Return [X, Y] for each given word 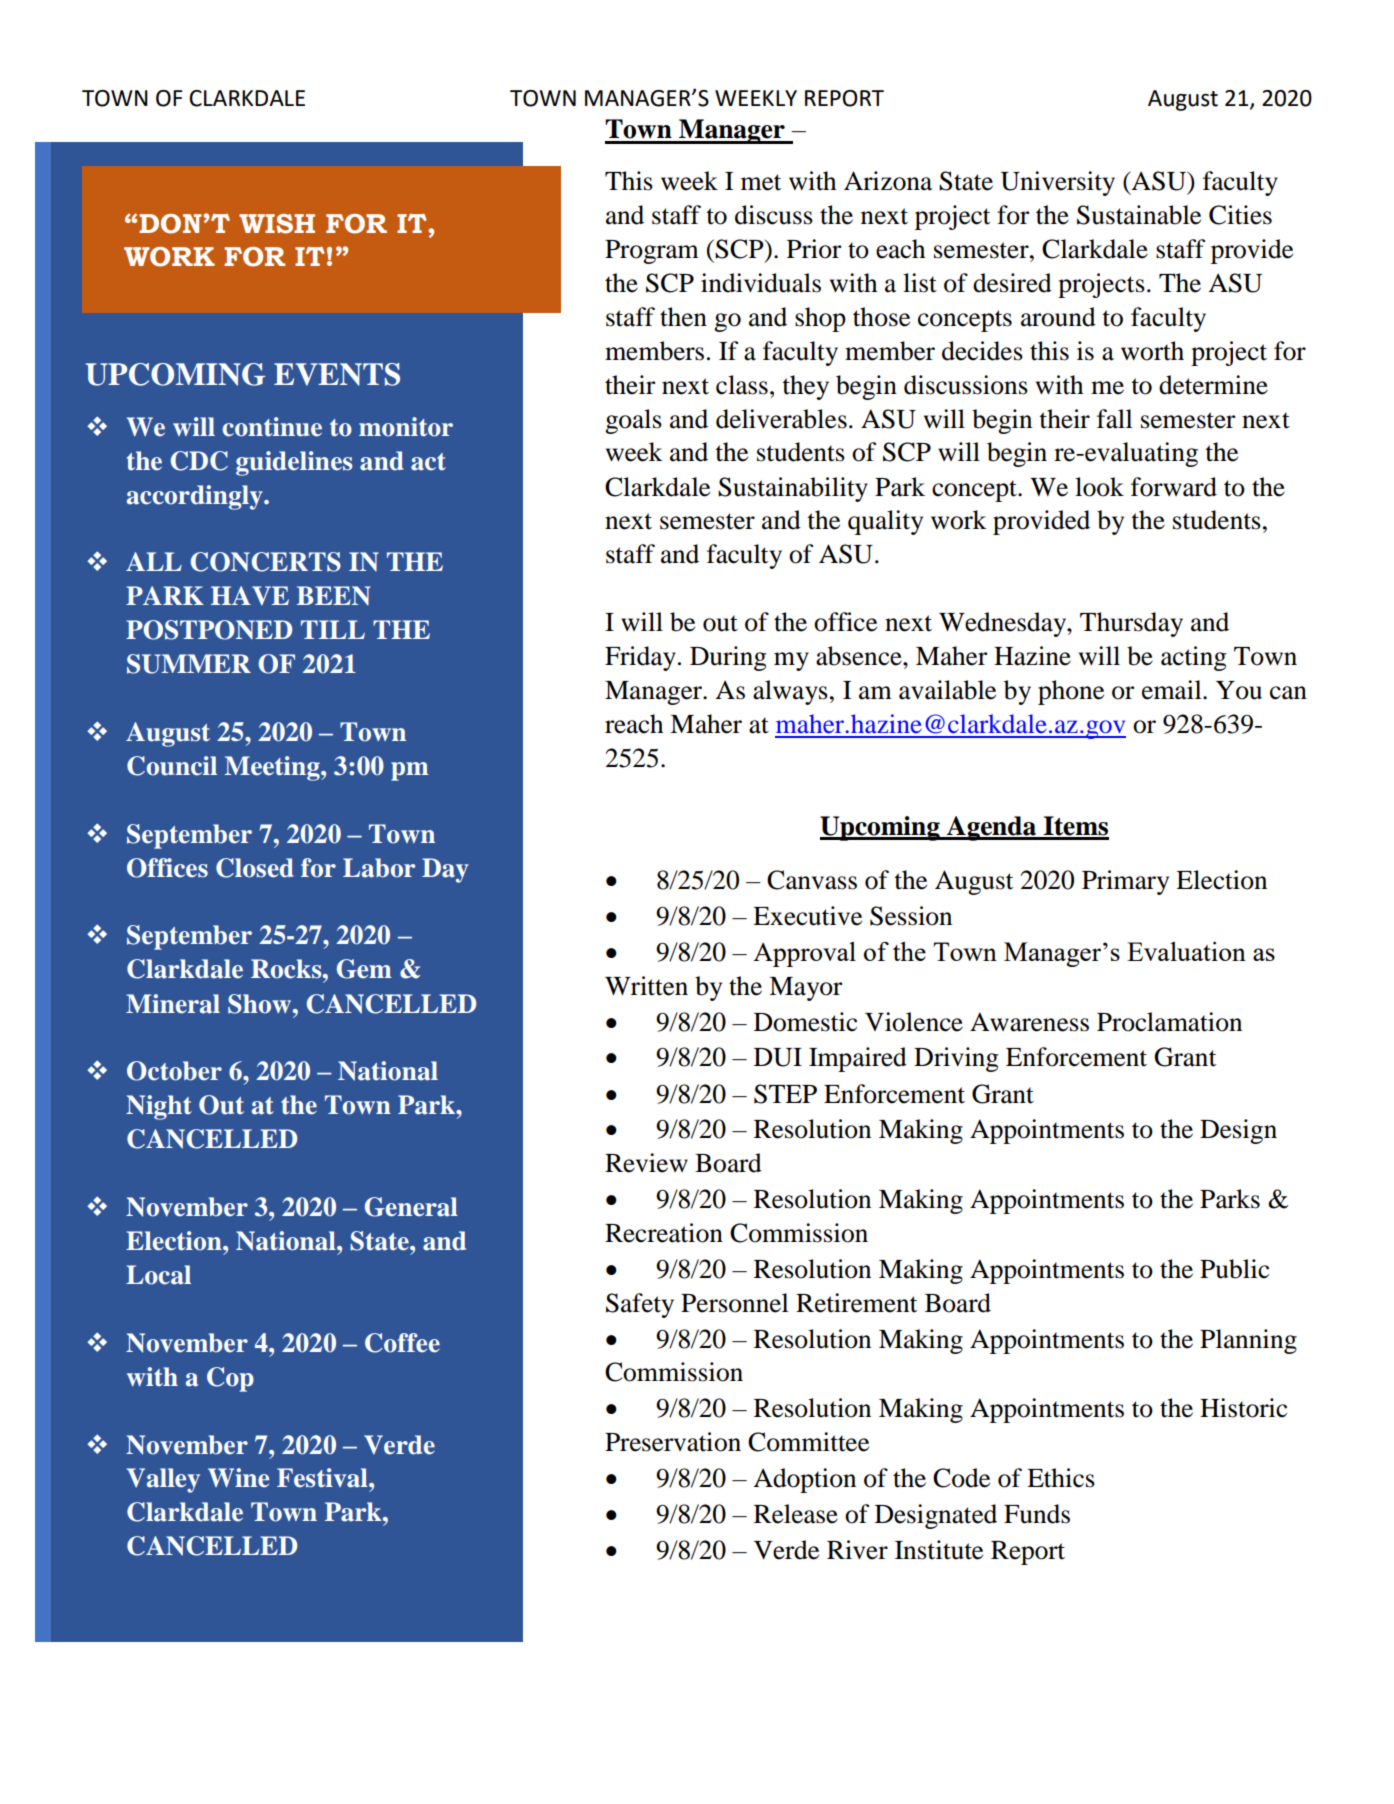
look [1099, 487]
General [411, 1207]
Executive [807, 916]
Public [1234, 1269]
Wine [238, 1478]
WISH [277, 224]
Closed [255, 868]
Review [646, 1163]
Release [796, 1514]
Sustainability [793, 489]
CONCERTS [266, 562]
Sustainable [1139, 215]
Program [652, 252]
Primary [1125, 882]
